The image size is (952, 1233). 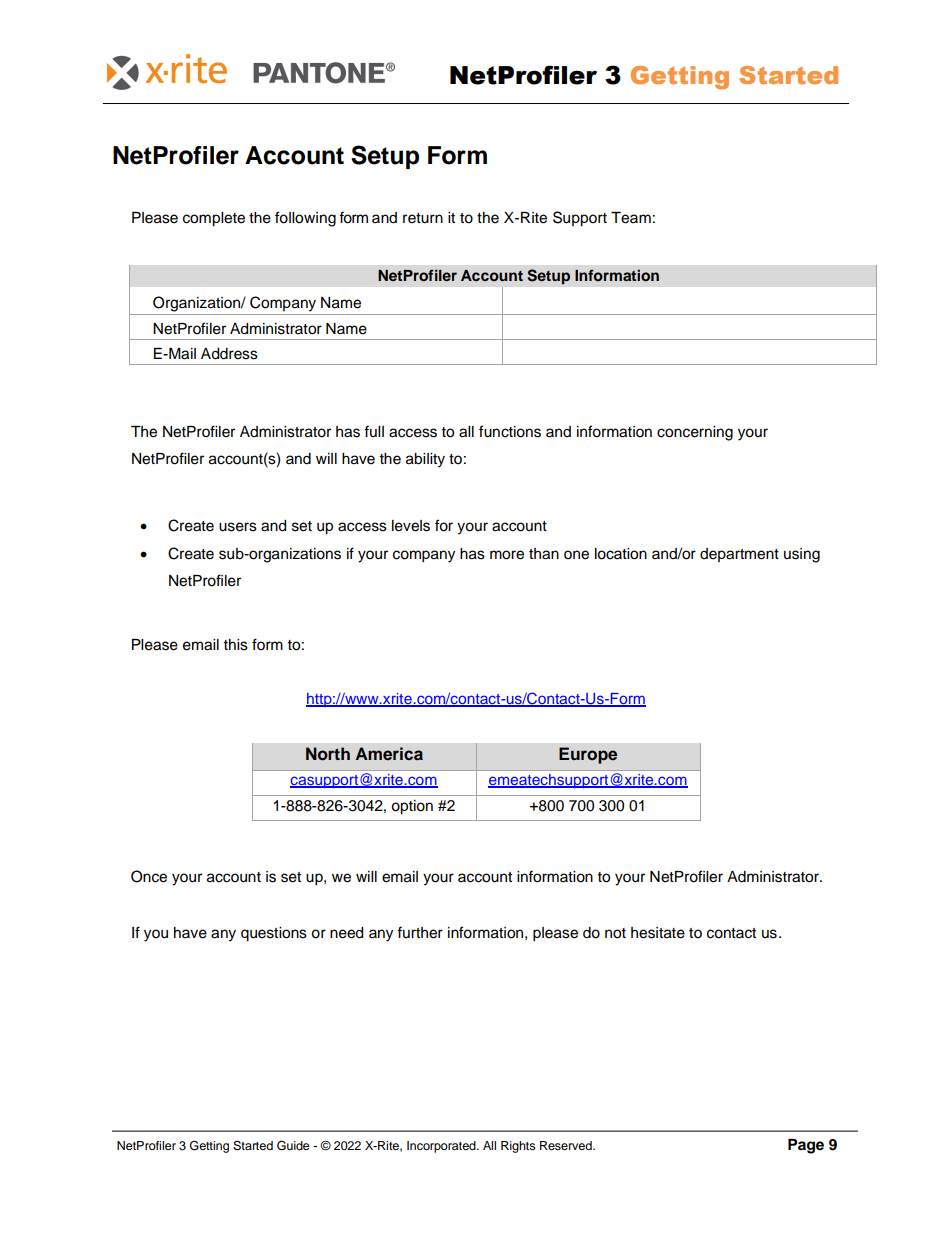 I want to click on Team, so click(x=631, y=218).
